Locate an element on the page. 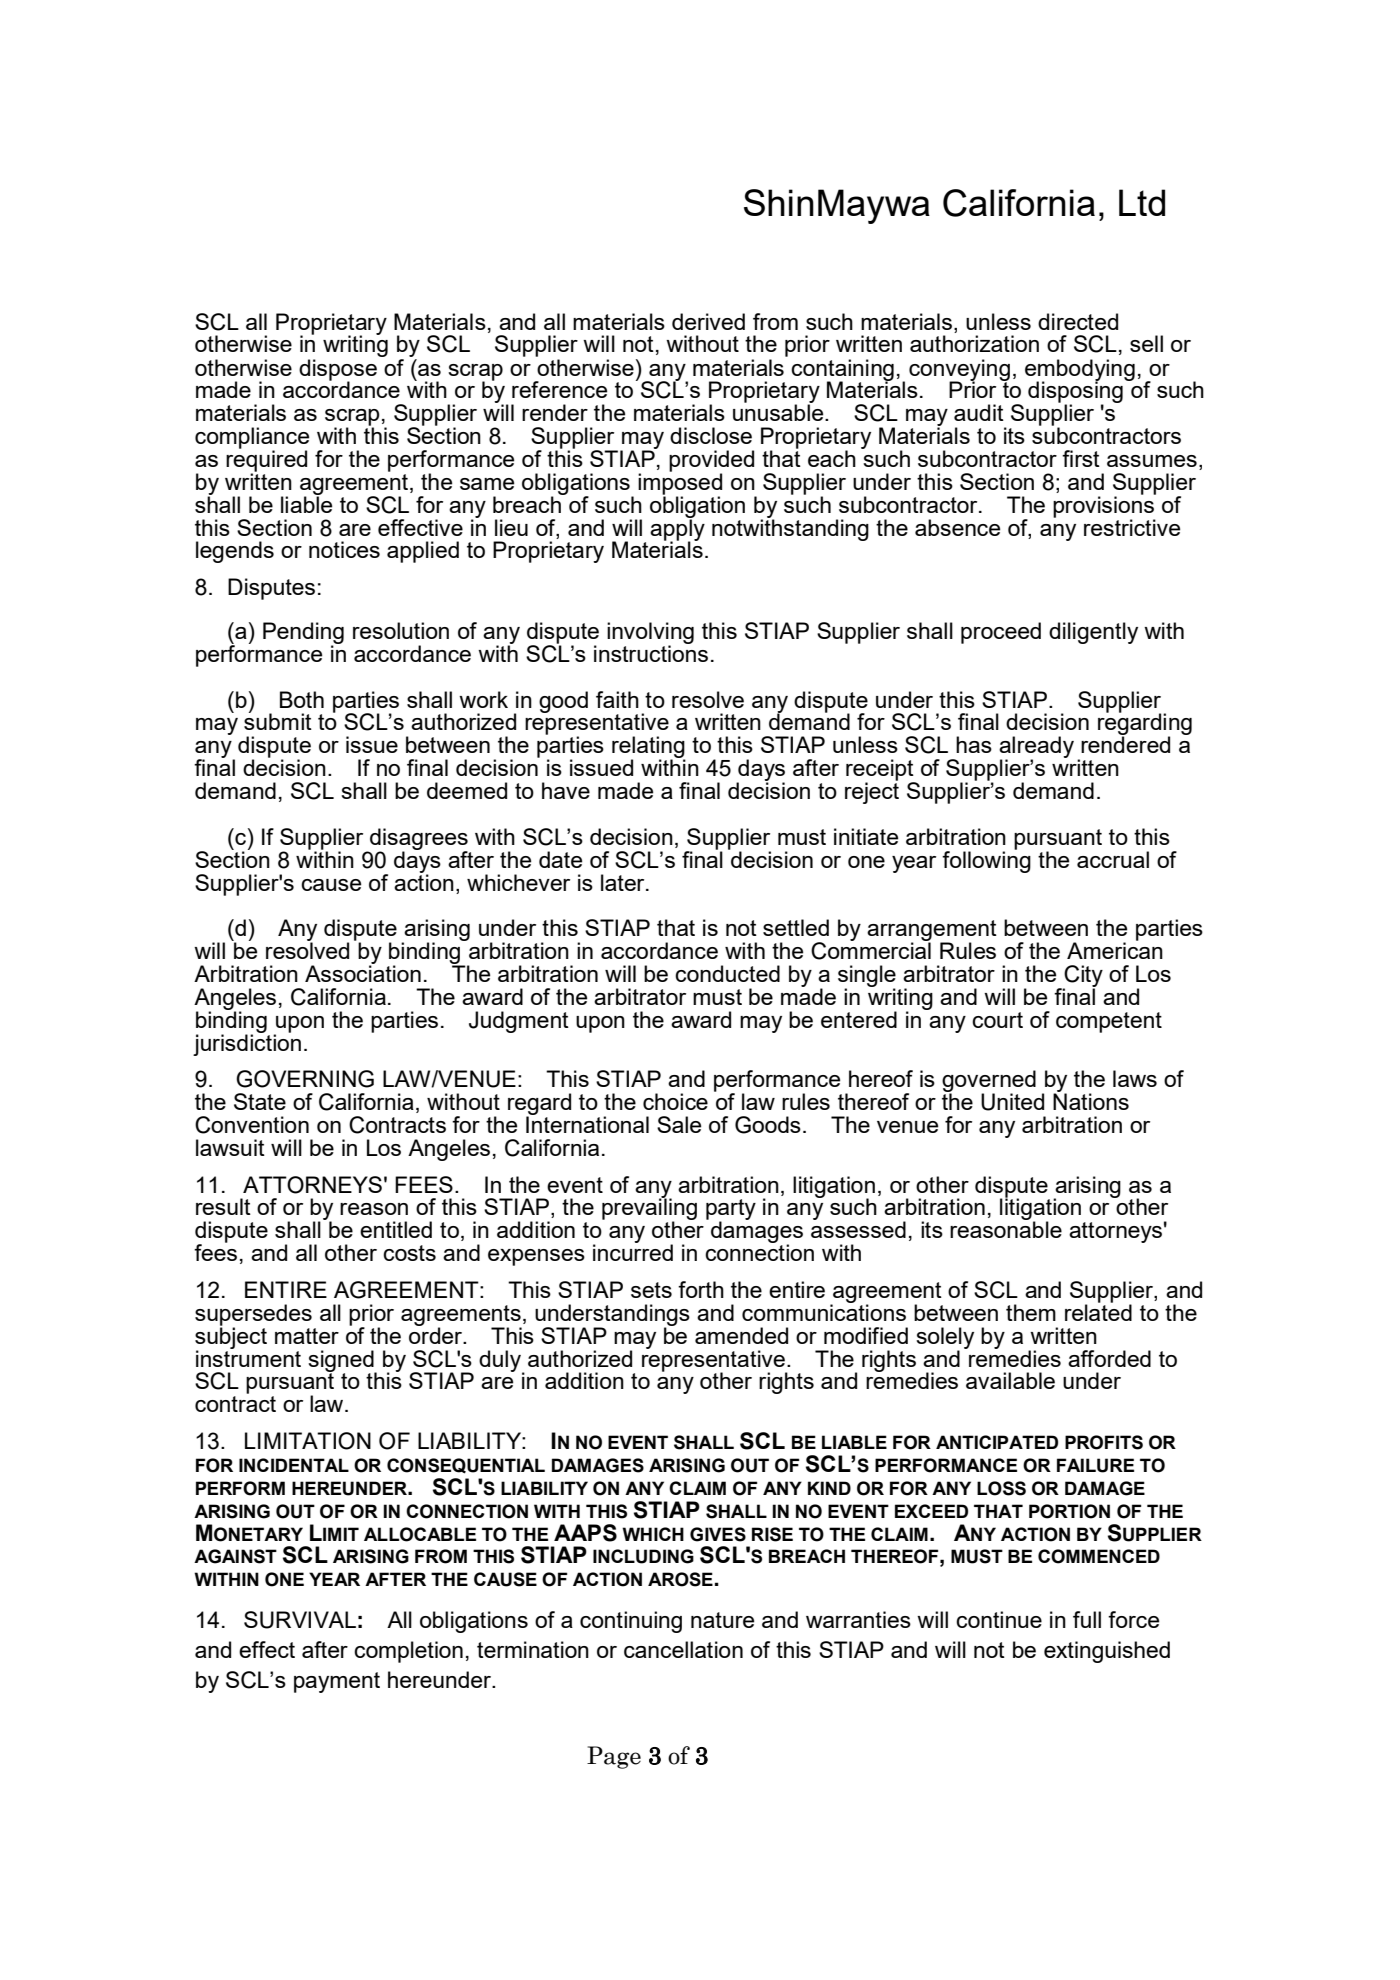 This document has width=1400, height=1980. prevailing is located at coordinates (649, 1209).
